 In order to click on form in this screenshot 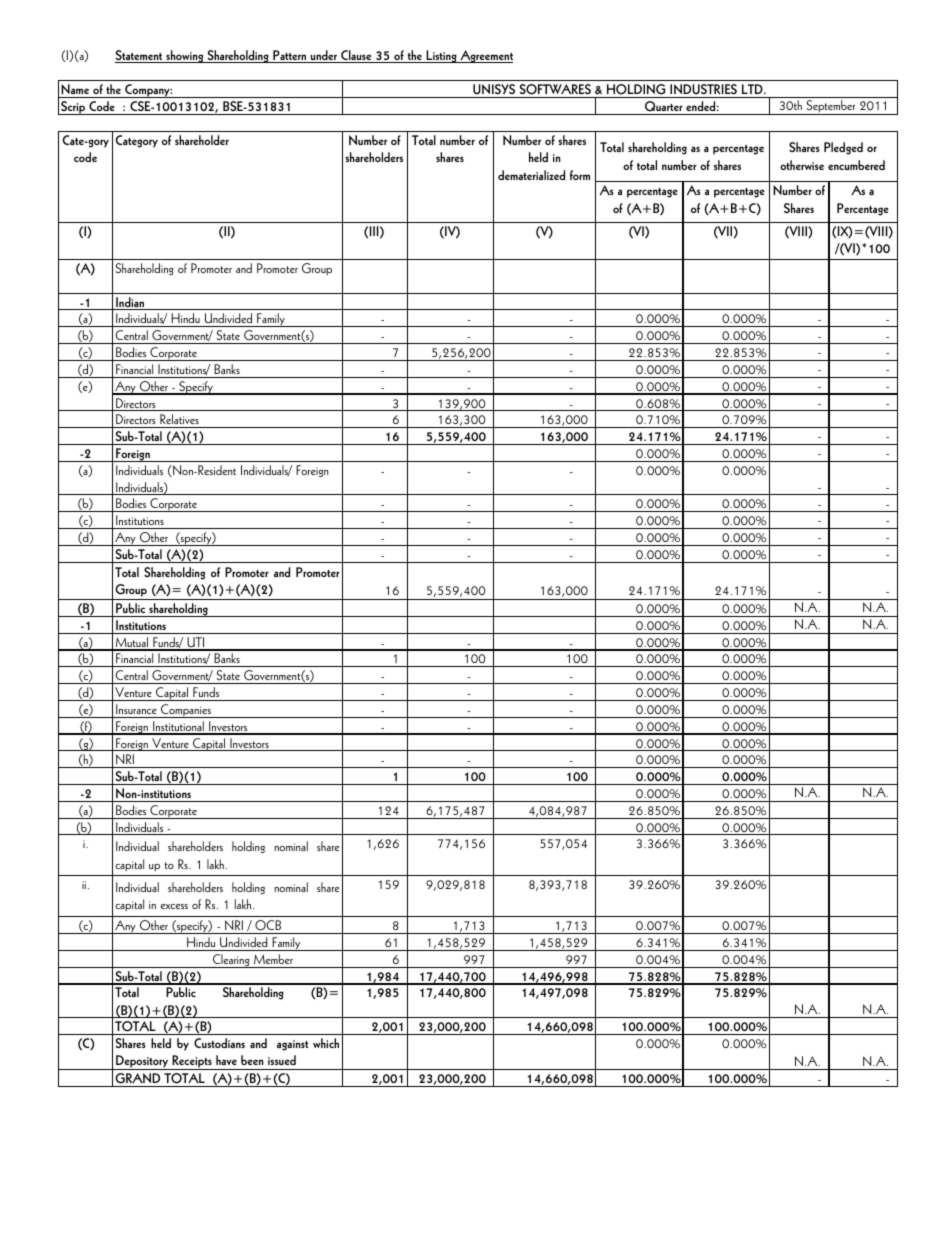, I will do `click(580, 175)`.
